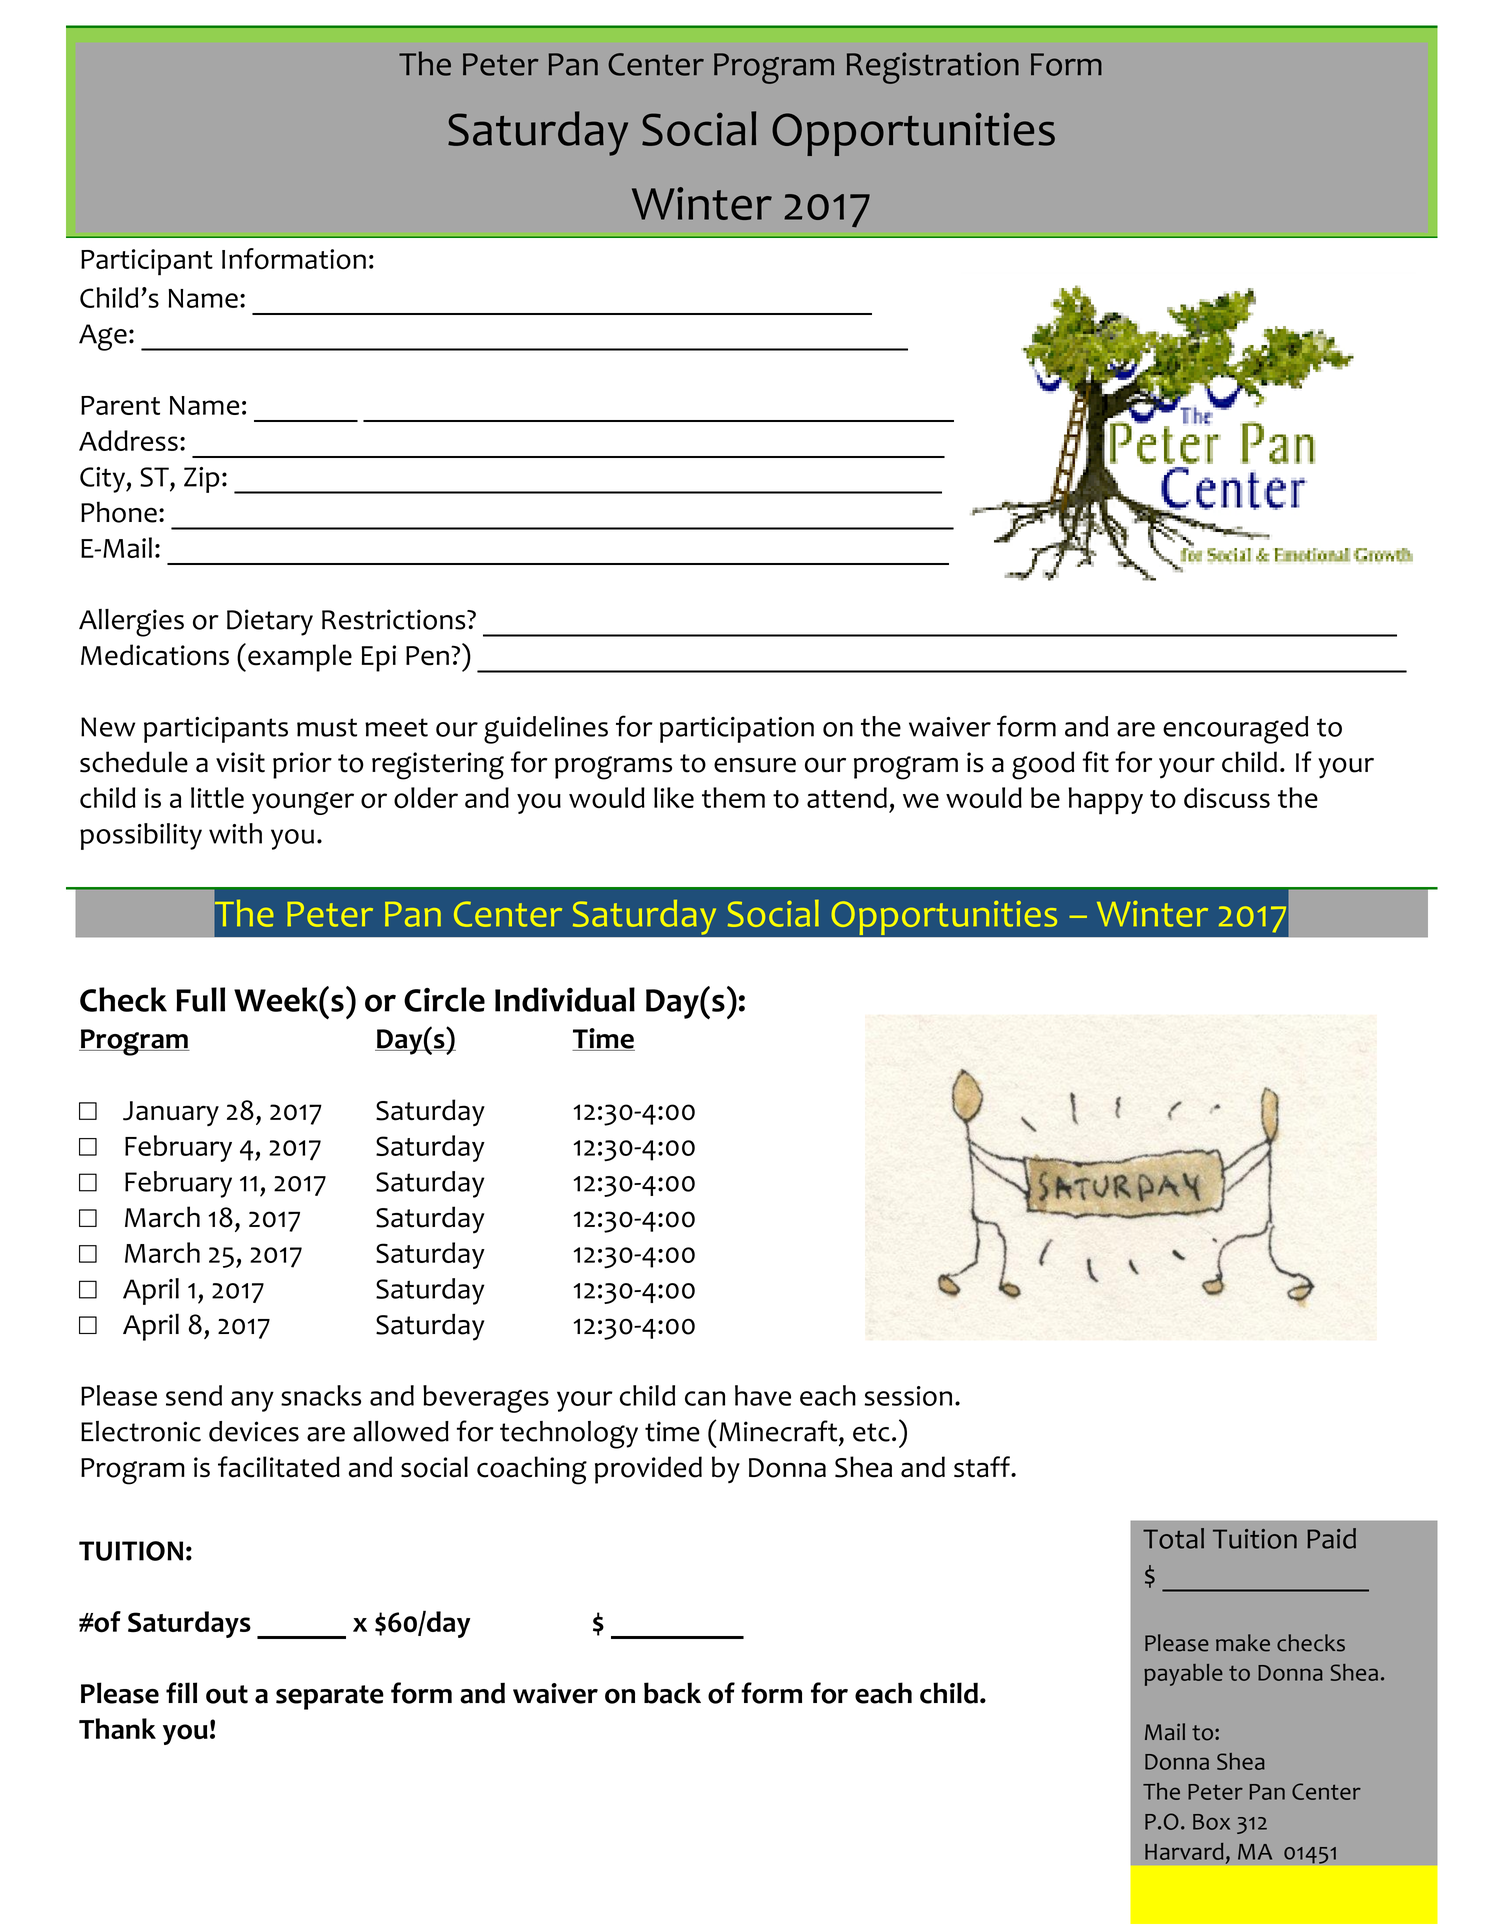 This screenshot has height=1931, width=1492. What do you see at coordinates (1235, 730) in the screenshot?
I see `encouraged` at bounding box center [1235, 730].
